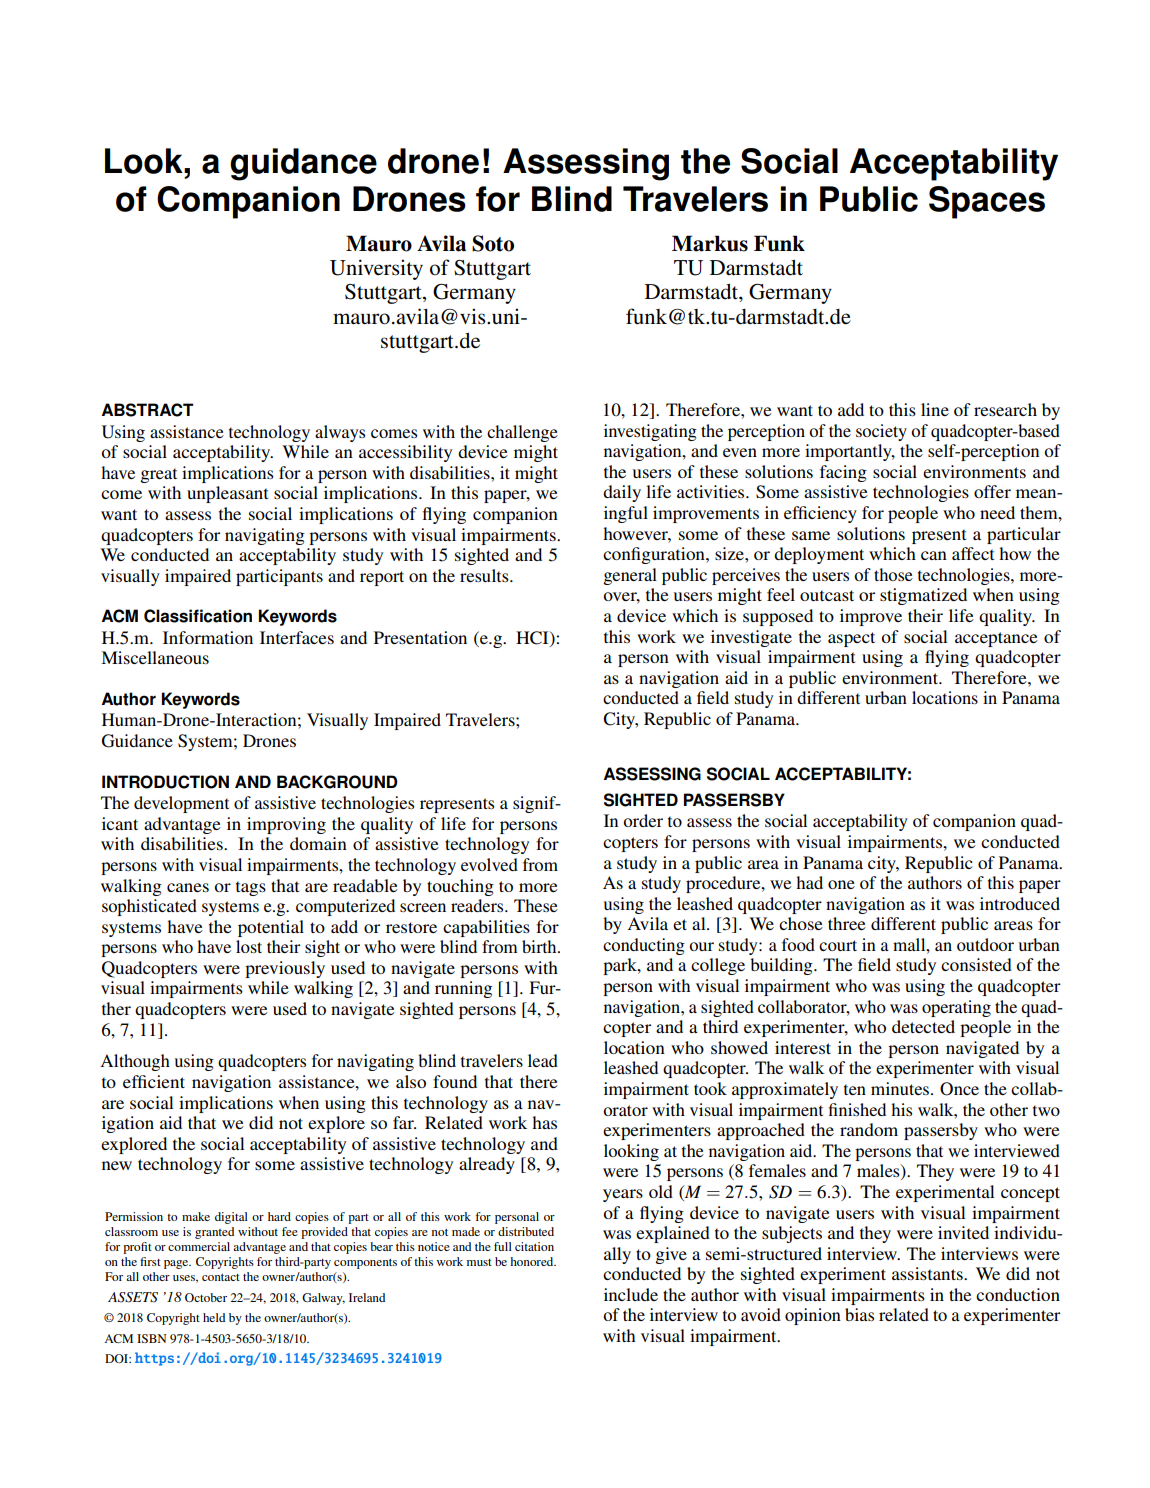 This document has width=1150, height=1488. Describe the element at coordinates (643, 820) in the document. I see `order` at that location.
